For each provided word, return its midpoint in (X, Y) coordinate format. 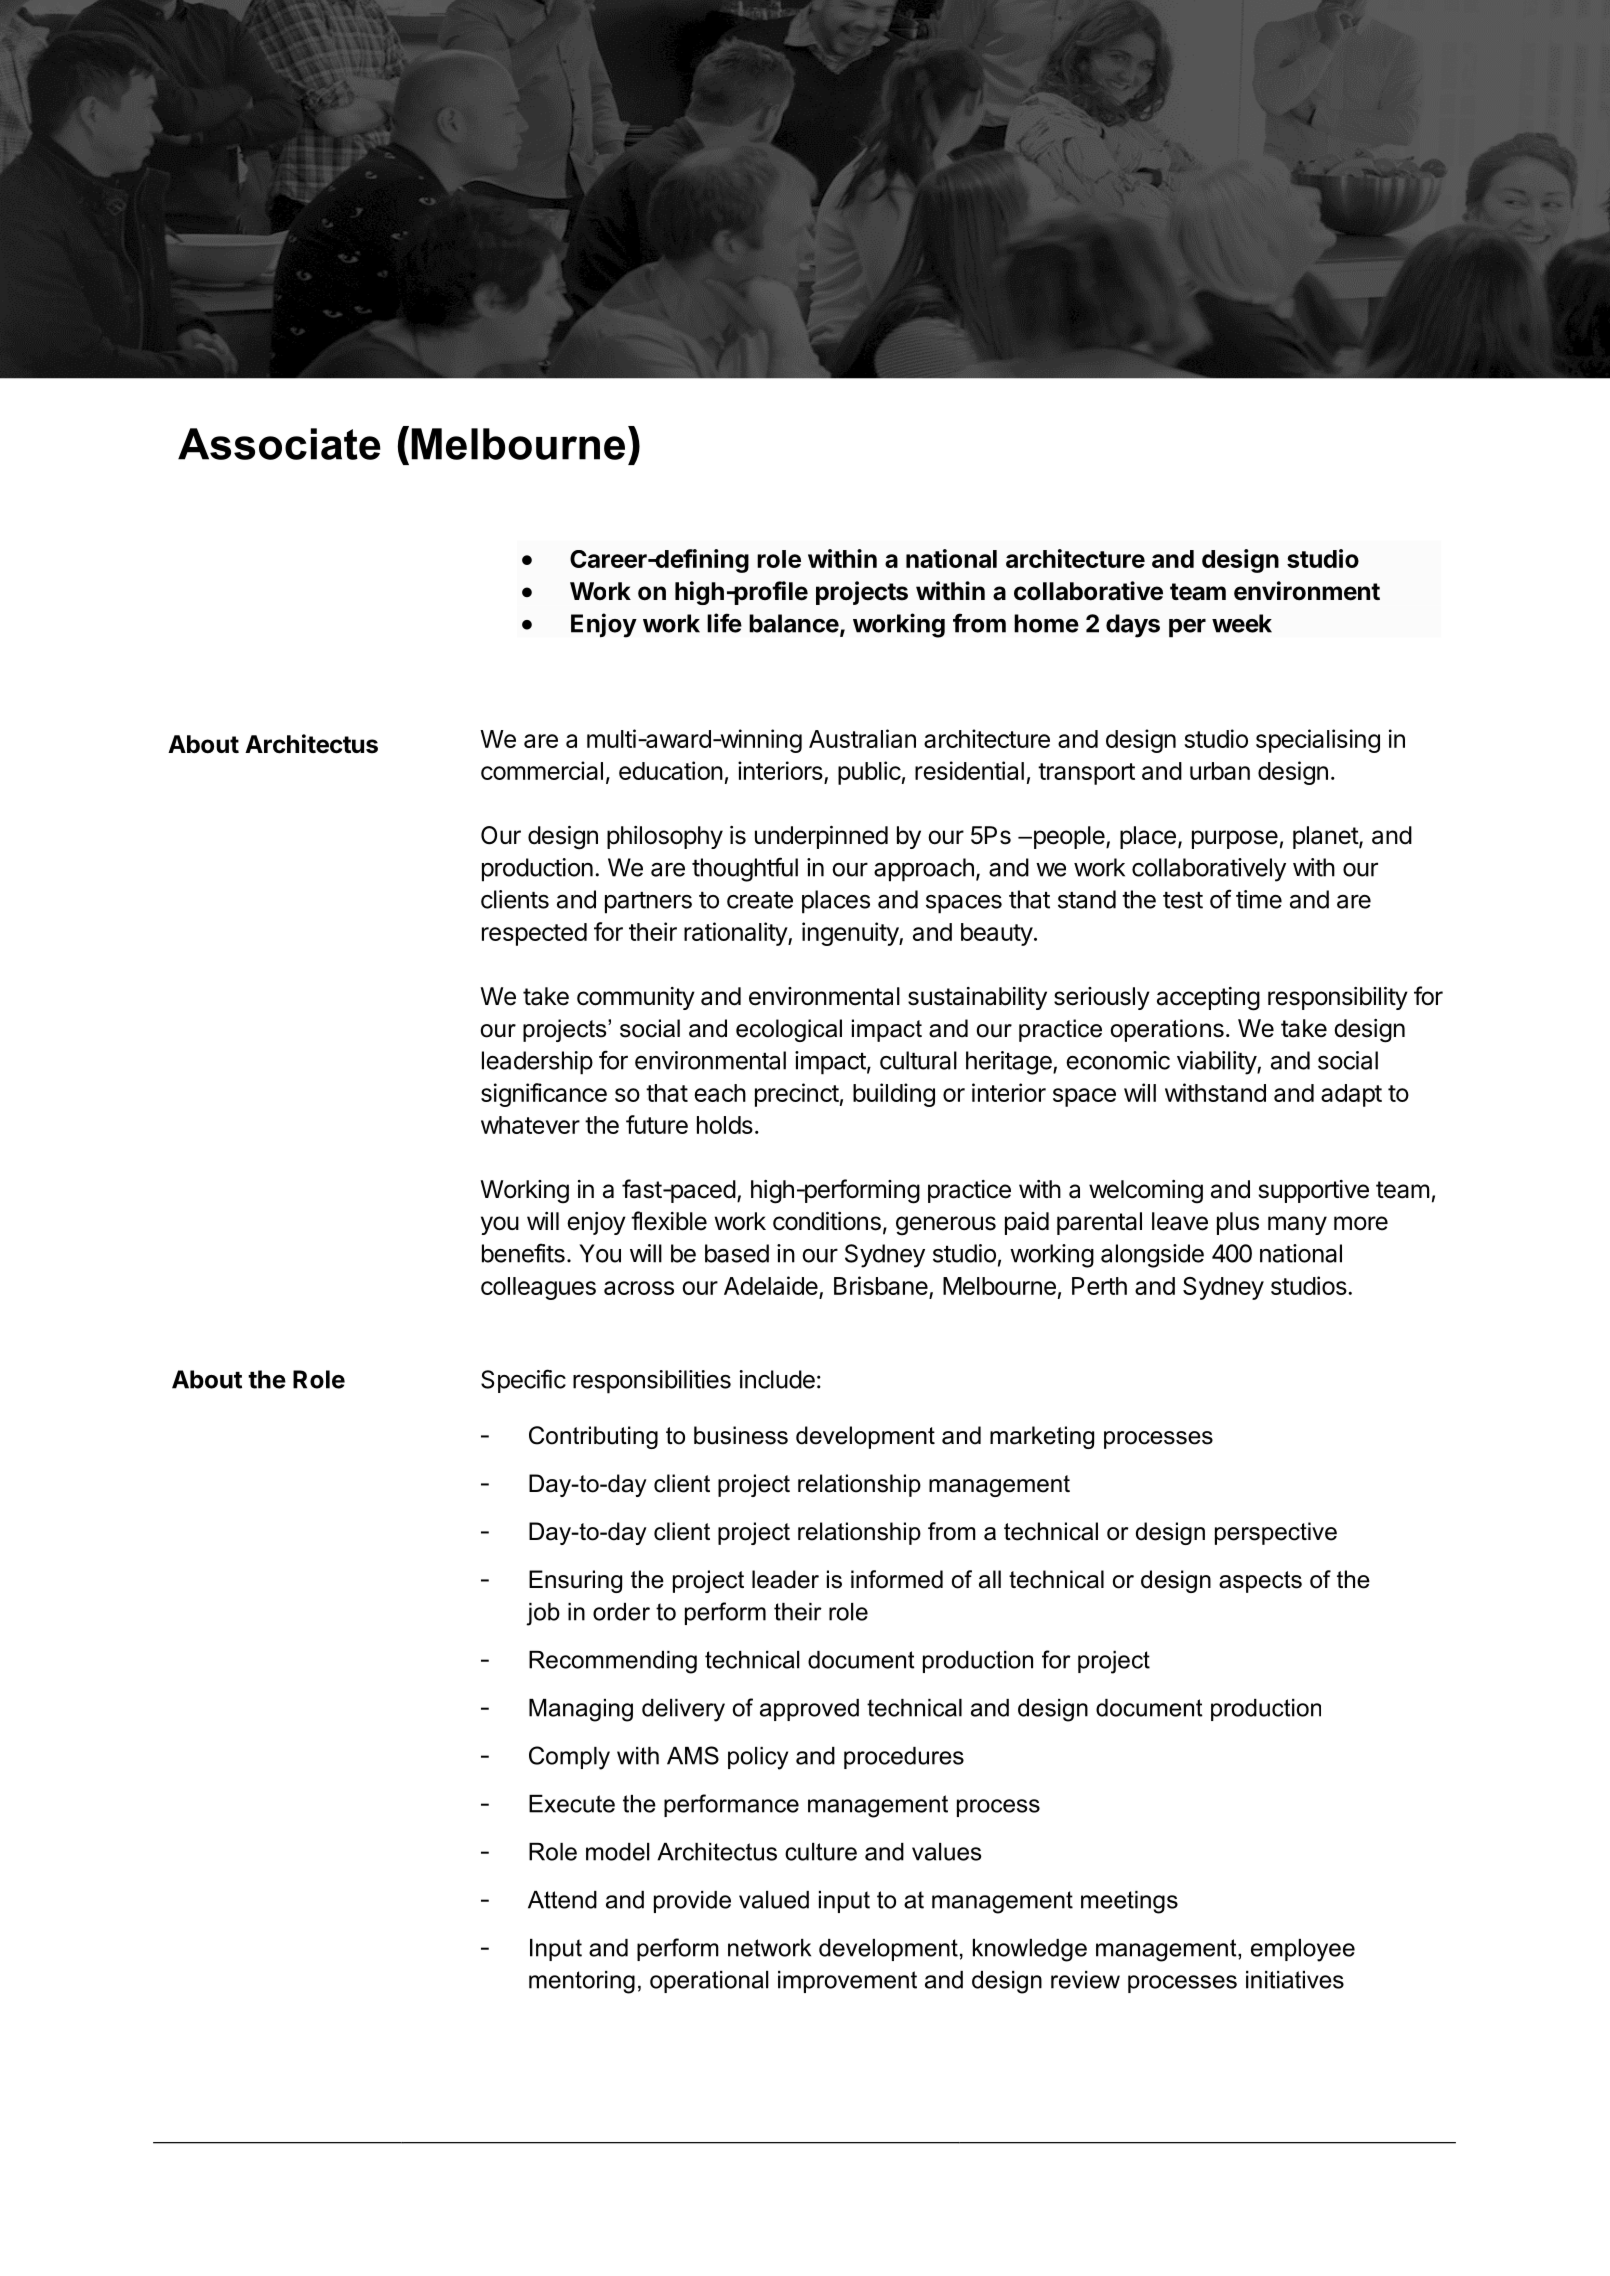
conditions (827, 1221)
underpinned (821, 837)
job (543, 1614)
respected (534, 934)
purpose (1235, 839)
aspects (1260, 1582)
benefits (523, 1253)
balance (794, 623)
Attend (562, 1900)
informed (897, 1579)
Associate (279, 444)
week (1242, 623)
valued (774, 1900)
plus (1238, 1223)
